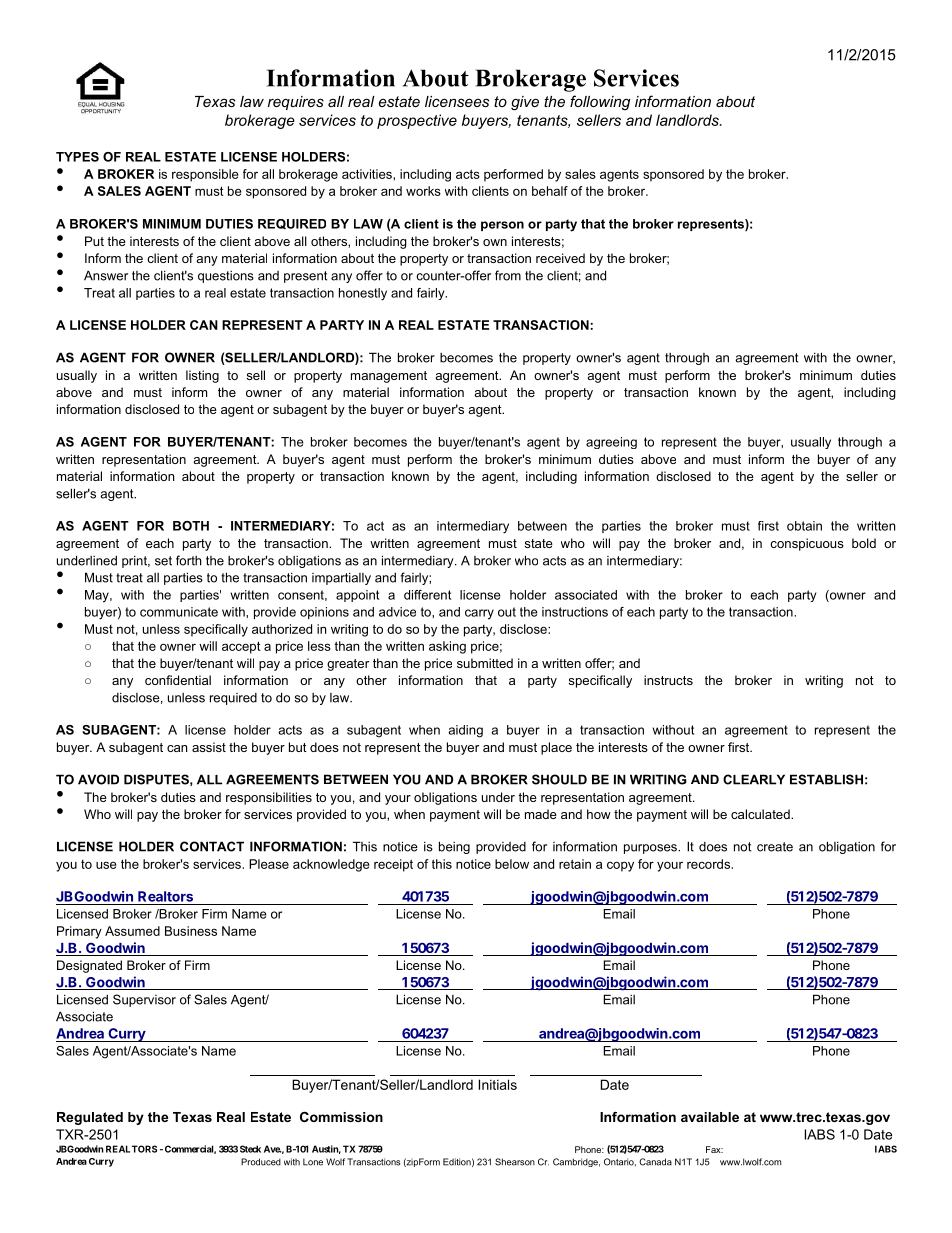  What do you see at coordinates (179, 612) in the page?
I see `communicate` at bounding box center [179, 612].
